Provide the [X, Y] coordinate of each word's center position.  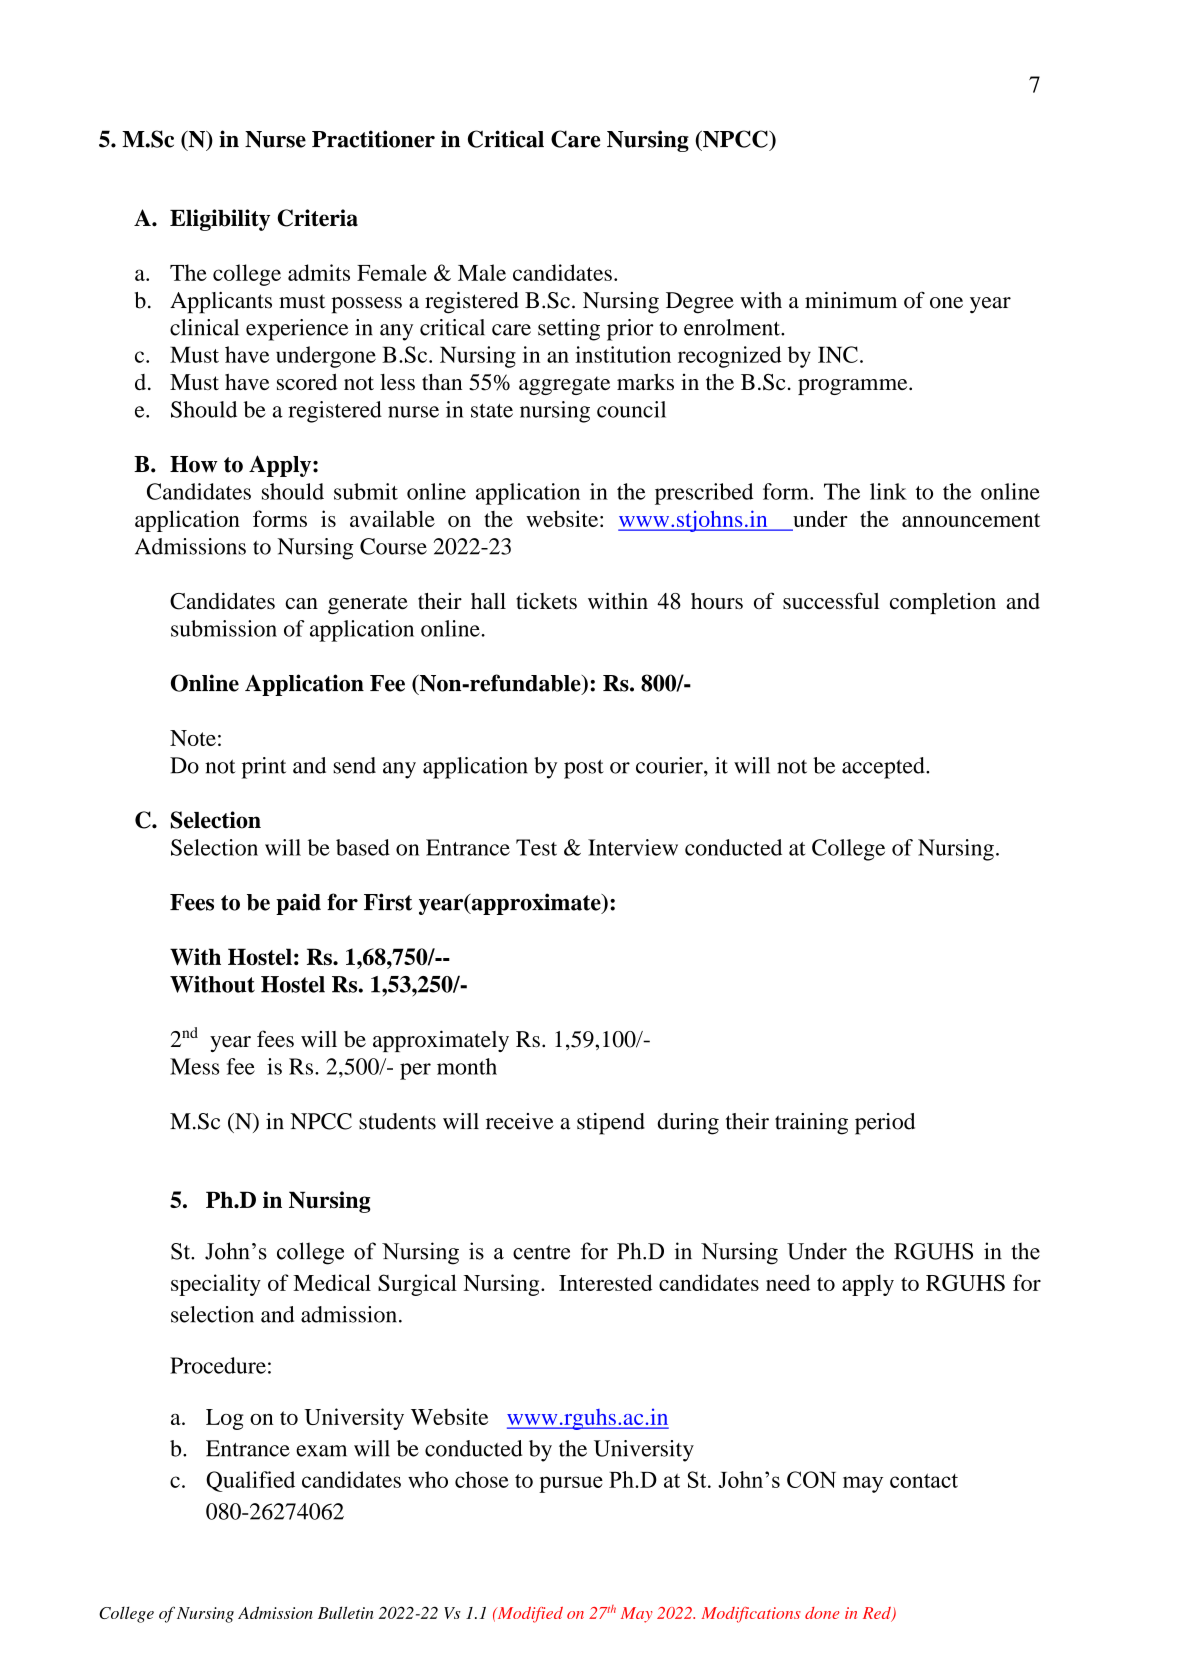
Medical [332, 1282]
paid [298, 904]
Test [536, 847]
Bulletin [346, 1612]
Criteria [317, 218]
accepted [884, 768]
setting [569, 330]
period [885, 1124]
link [888, 491]
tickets [546, 601]
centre [541, 1252]
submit [366, 491]
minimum [851, 300]
